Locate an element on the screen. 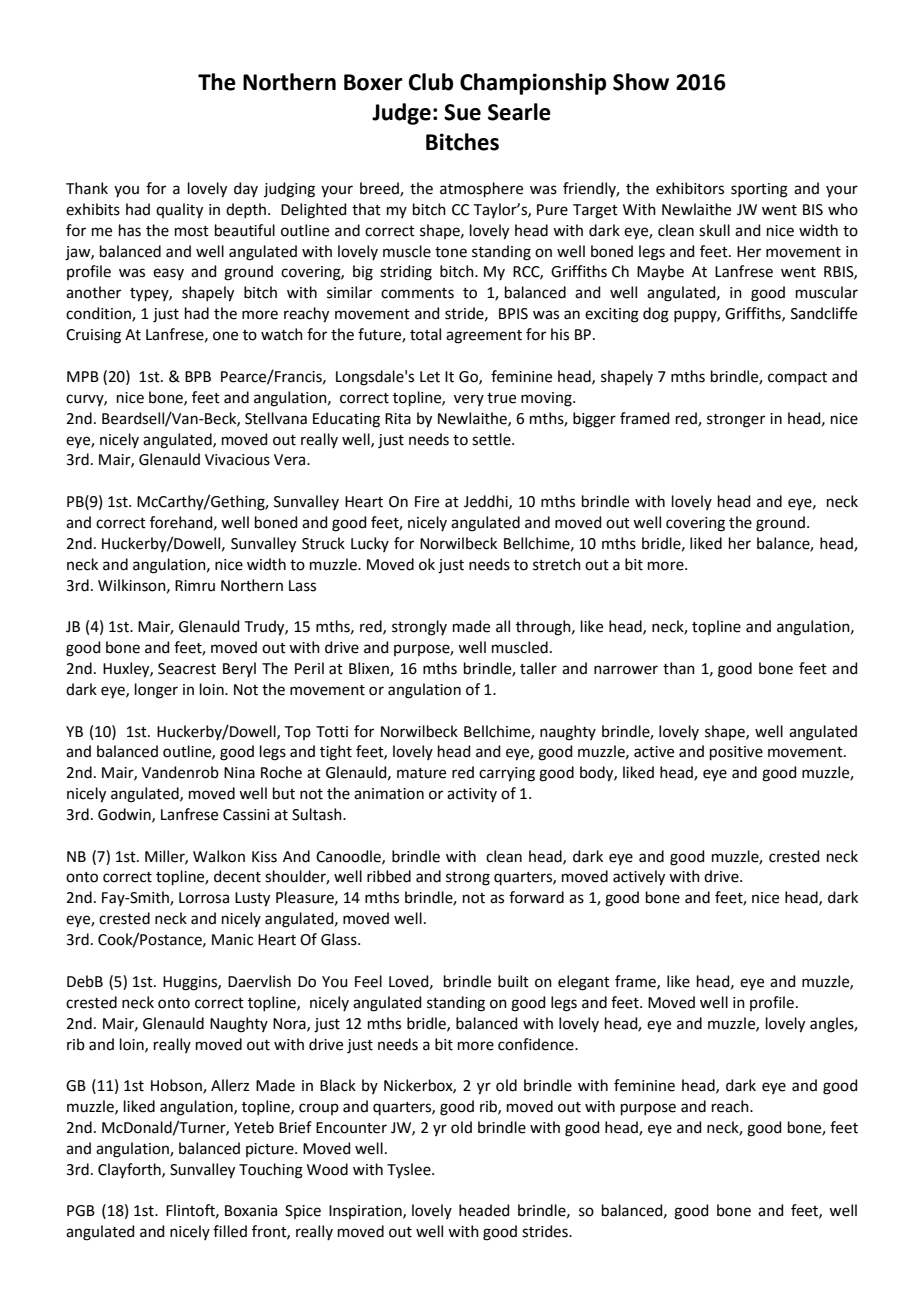 Image resolution: width=924 pixels, height=1308 pixels. Nina is located at coordinates (239, 773).
